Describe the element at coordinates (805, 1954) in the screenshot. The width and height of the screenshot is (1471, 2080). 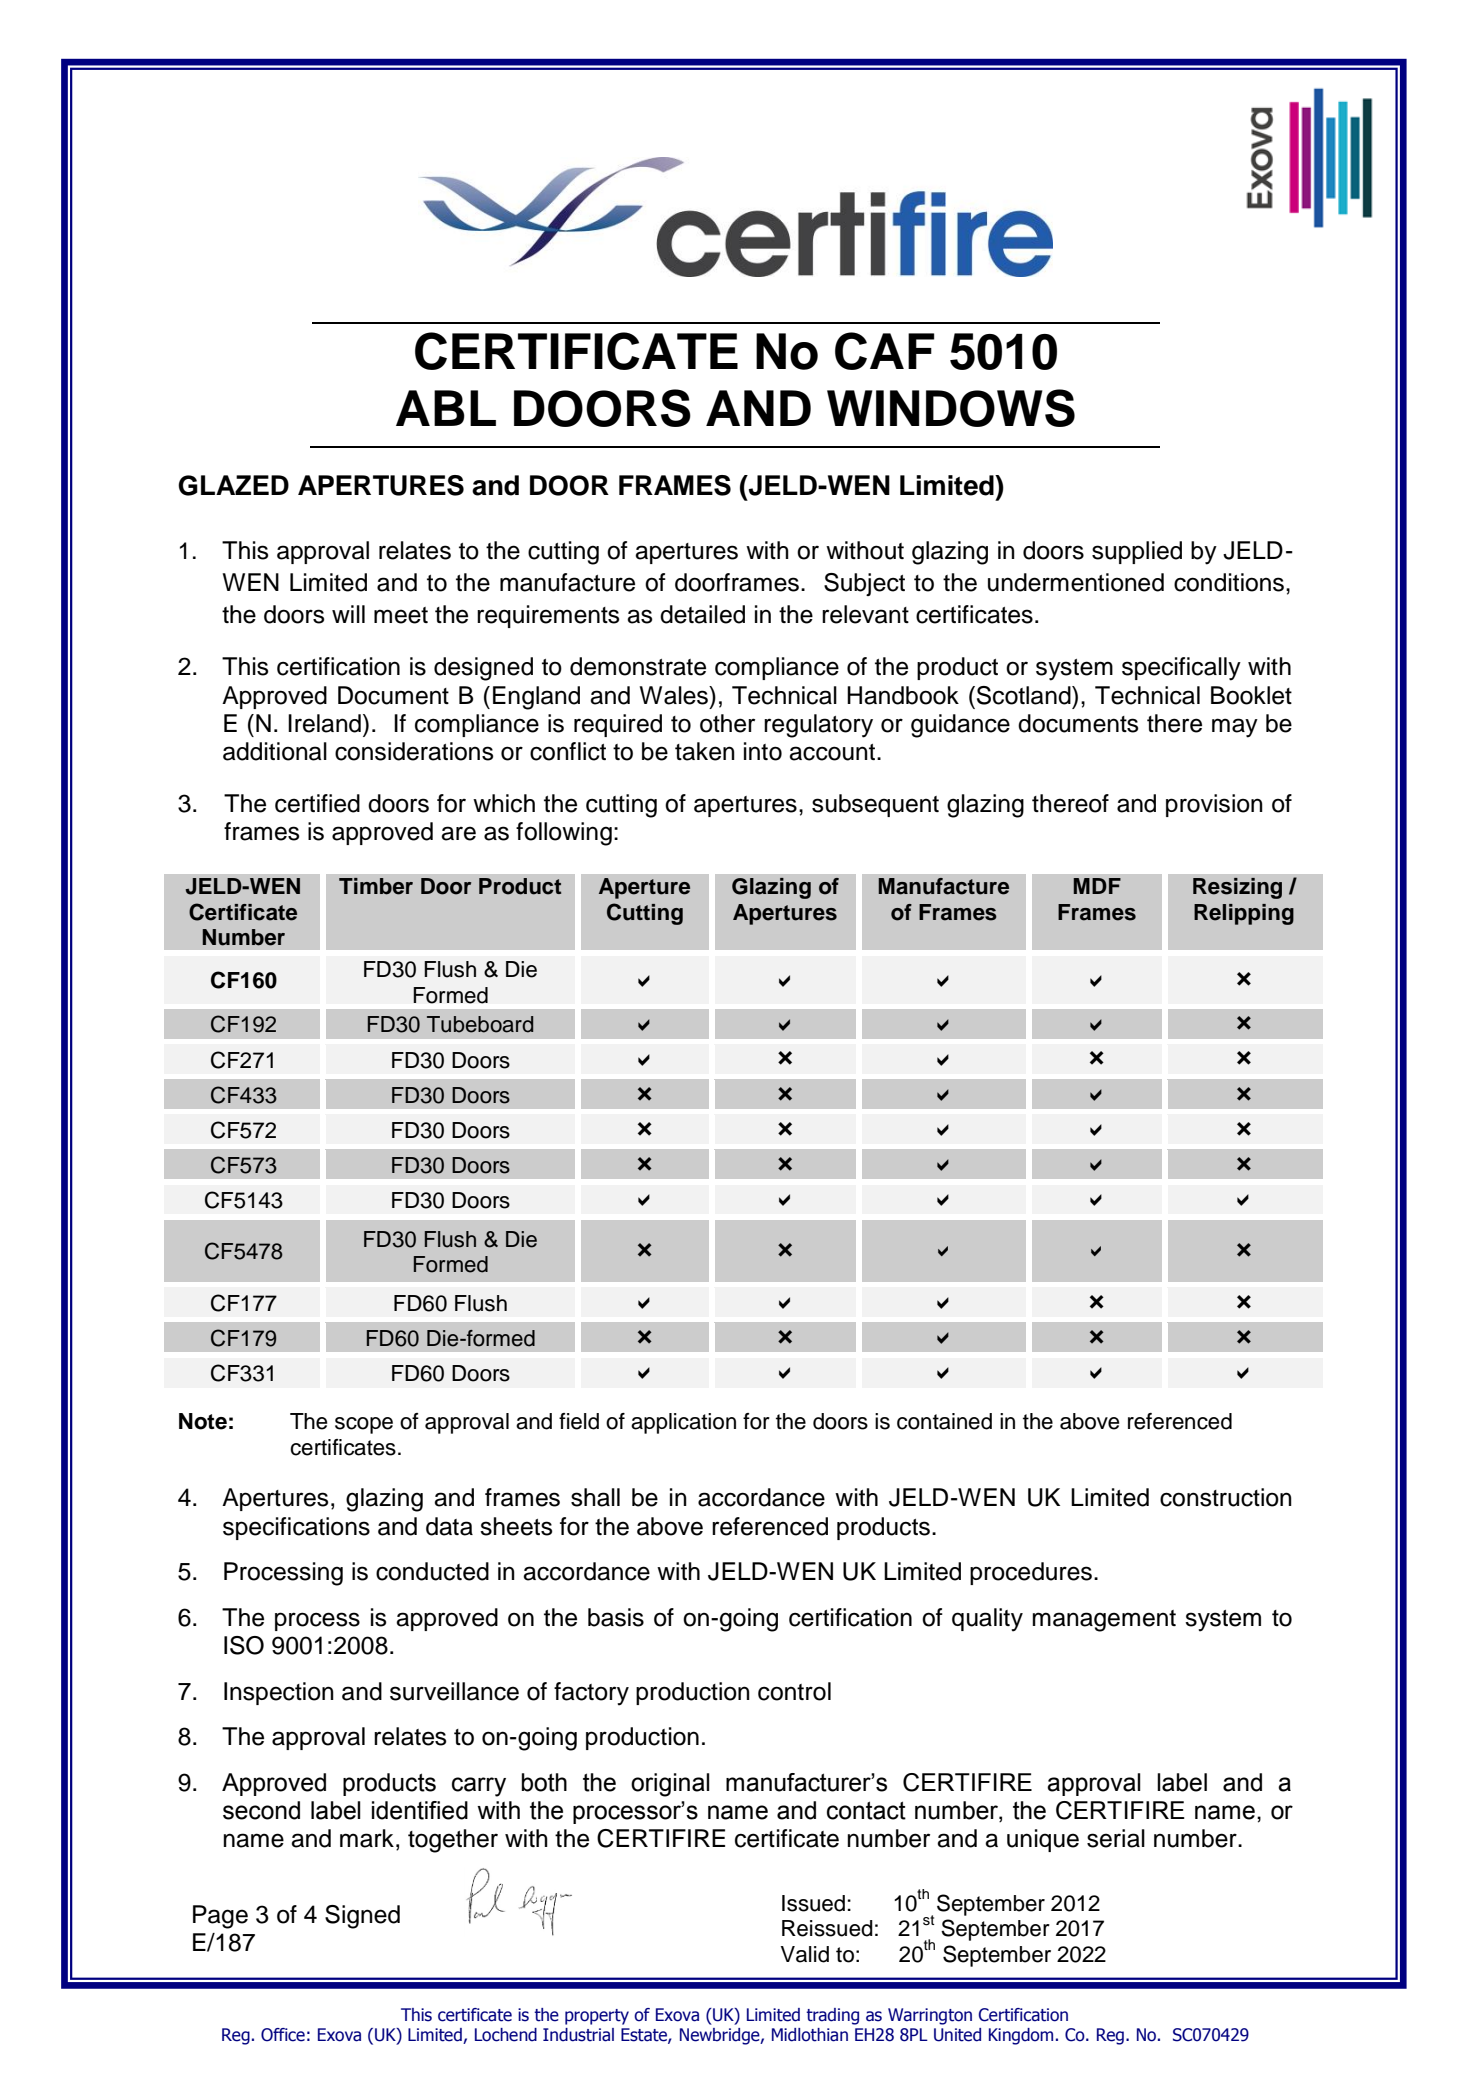
I see `Valid` at that location.
